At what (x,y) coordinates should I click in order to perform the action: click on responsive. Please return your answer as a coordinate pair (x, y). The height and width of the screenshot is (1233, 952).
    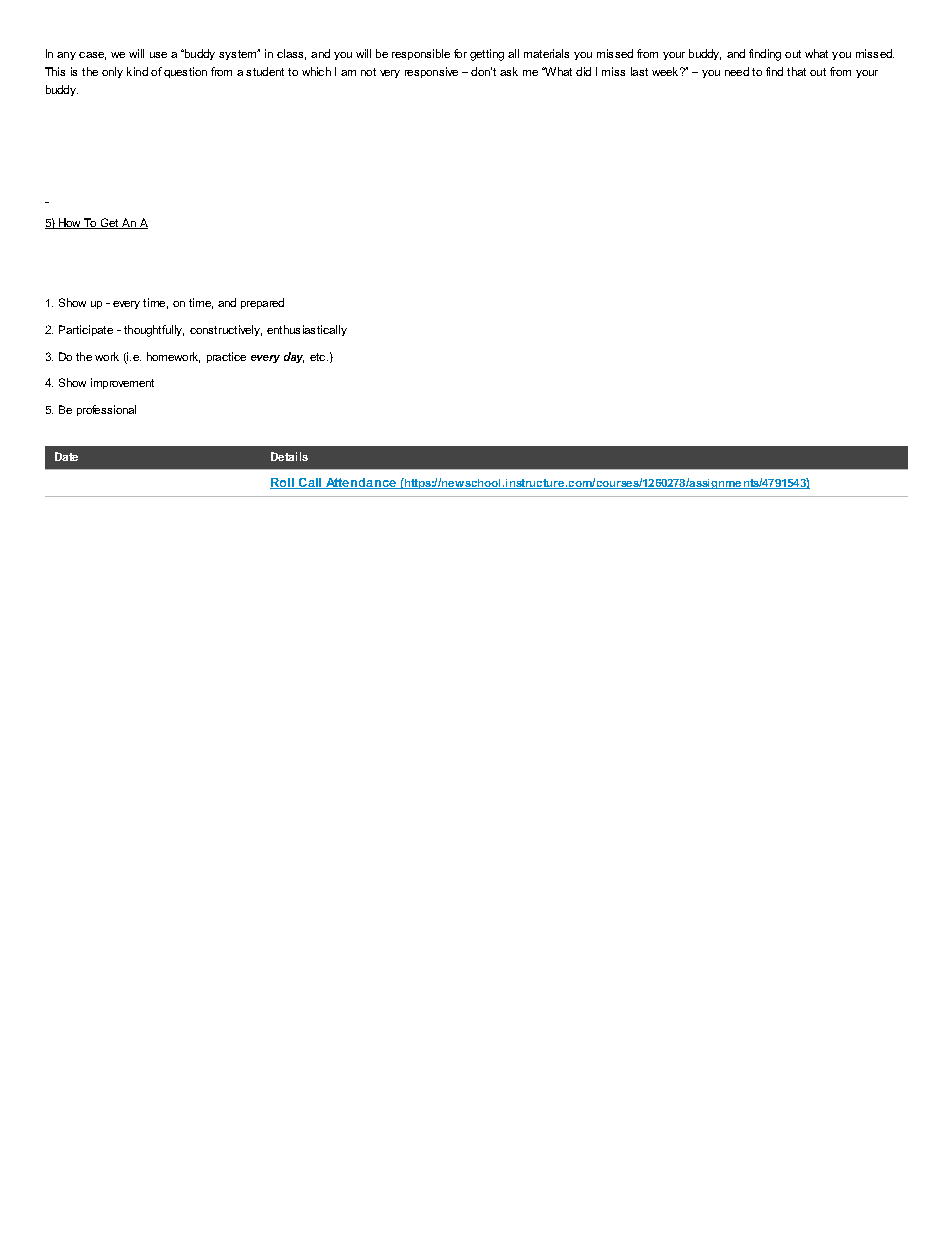
    Looking at the image, I should click on (431, 72).
